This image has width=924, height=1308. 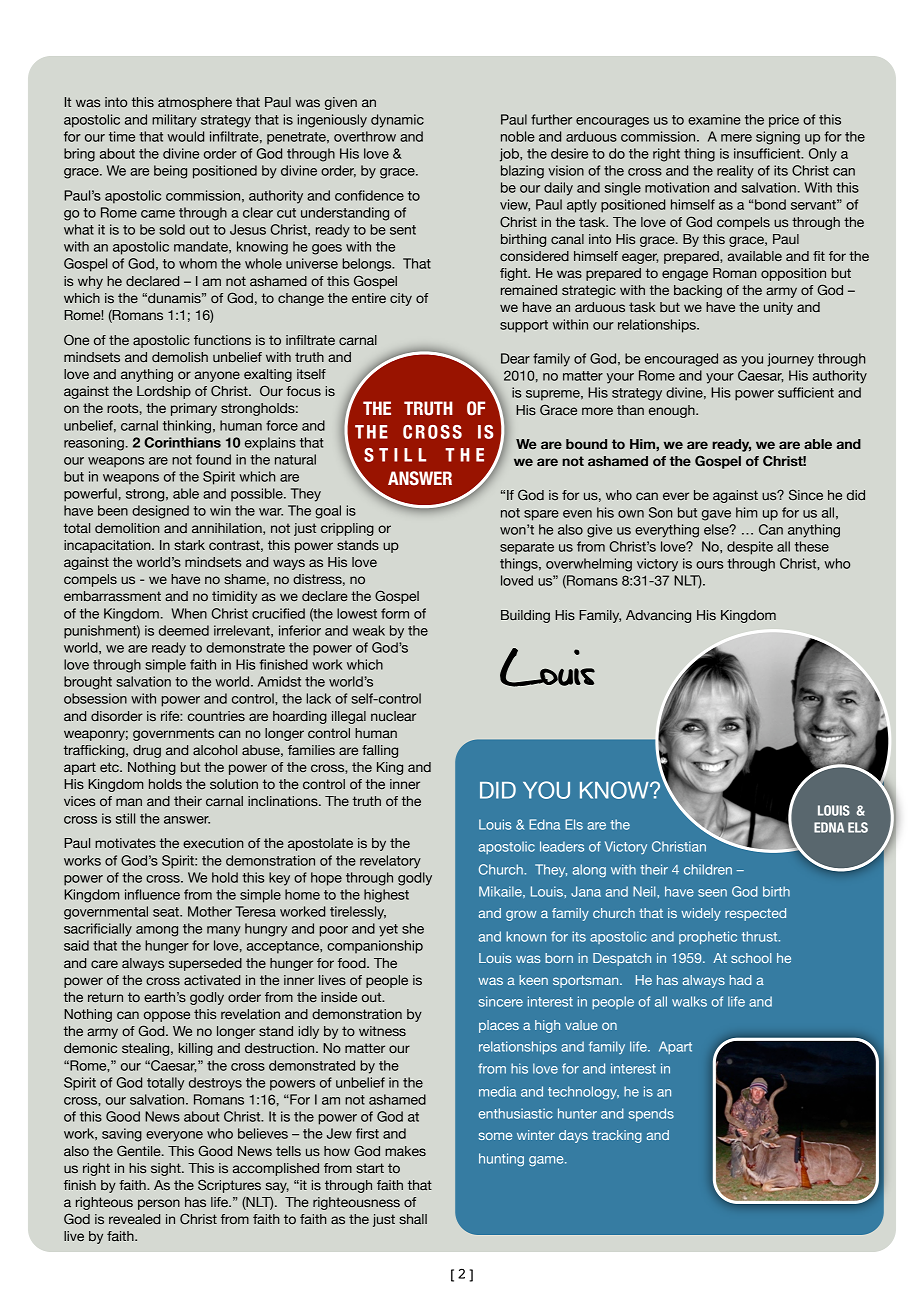 I want to click on mere, so click(x=736, y=138).
